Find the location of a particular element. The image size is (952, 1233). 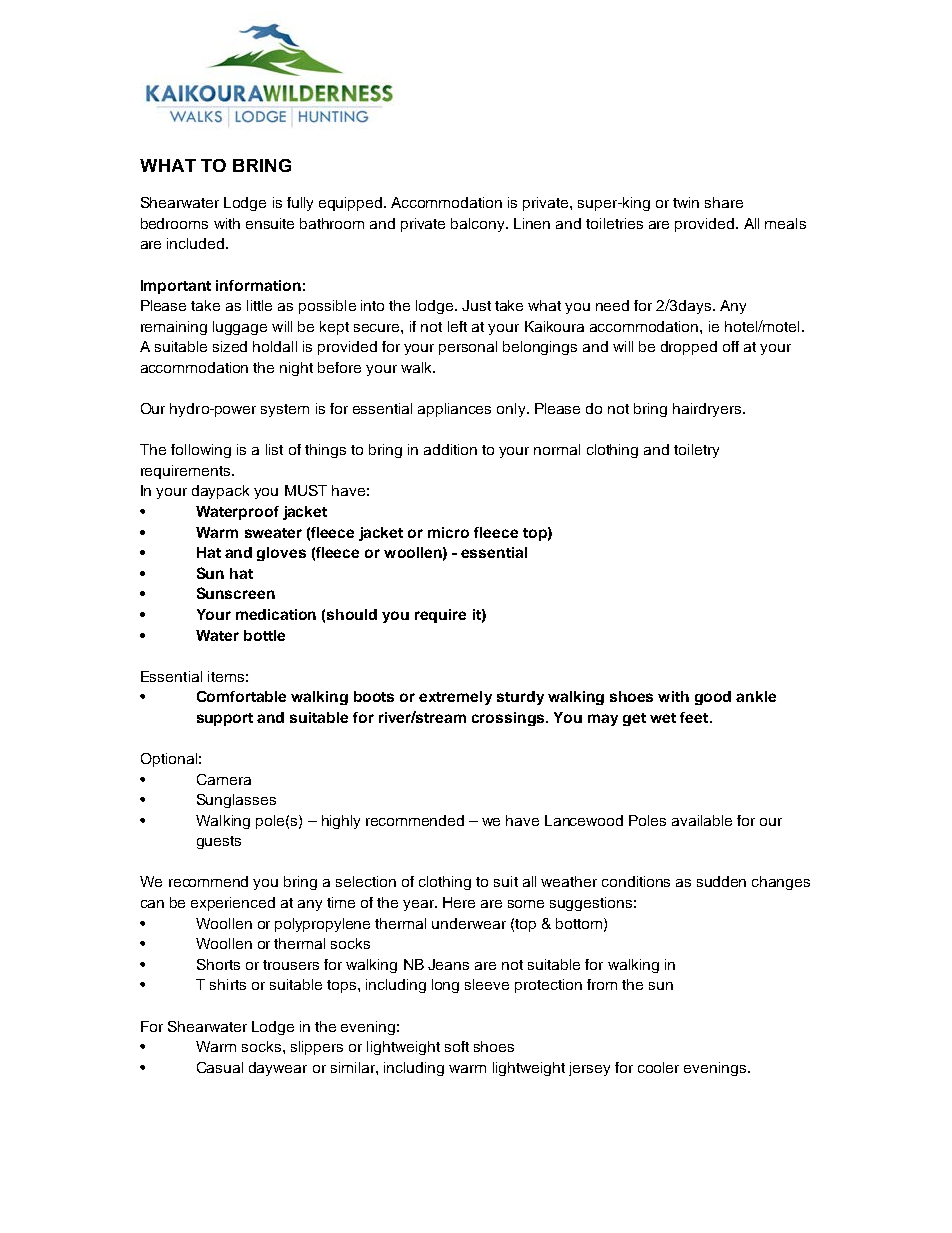

Casual is located at coordinates (220, 1067).
